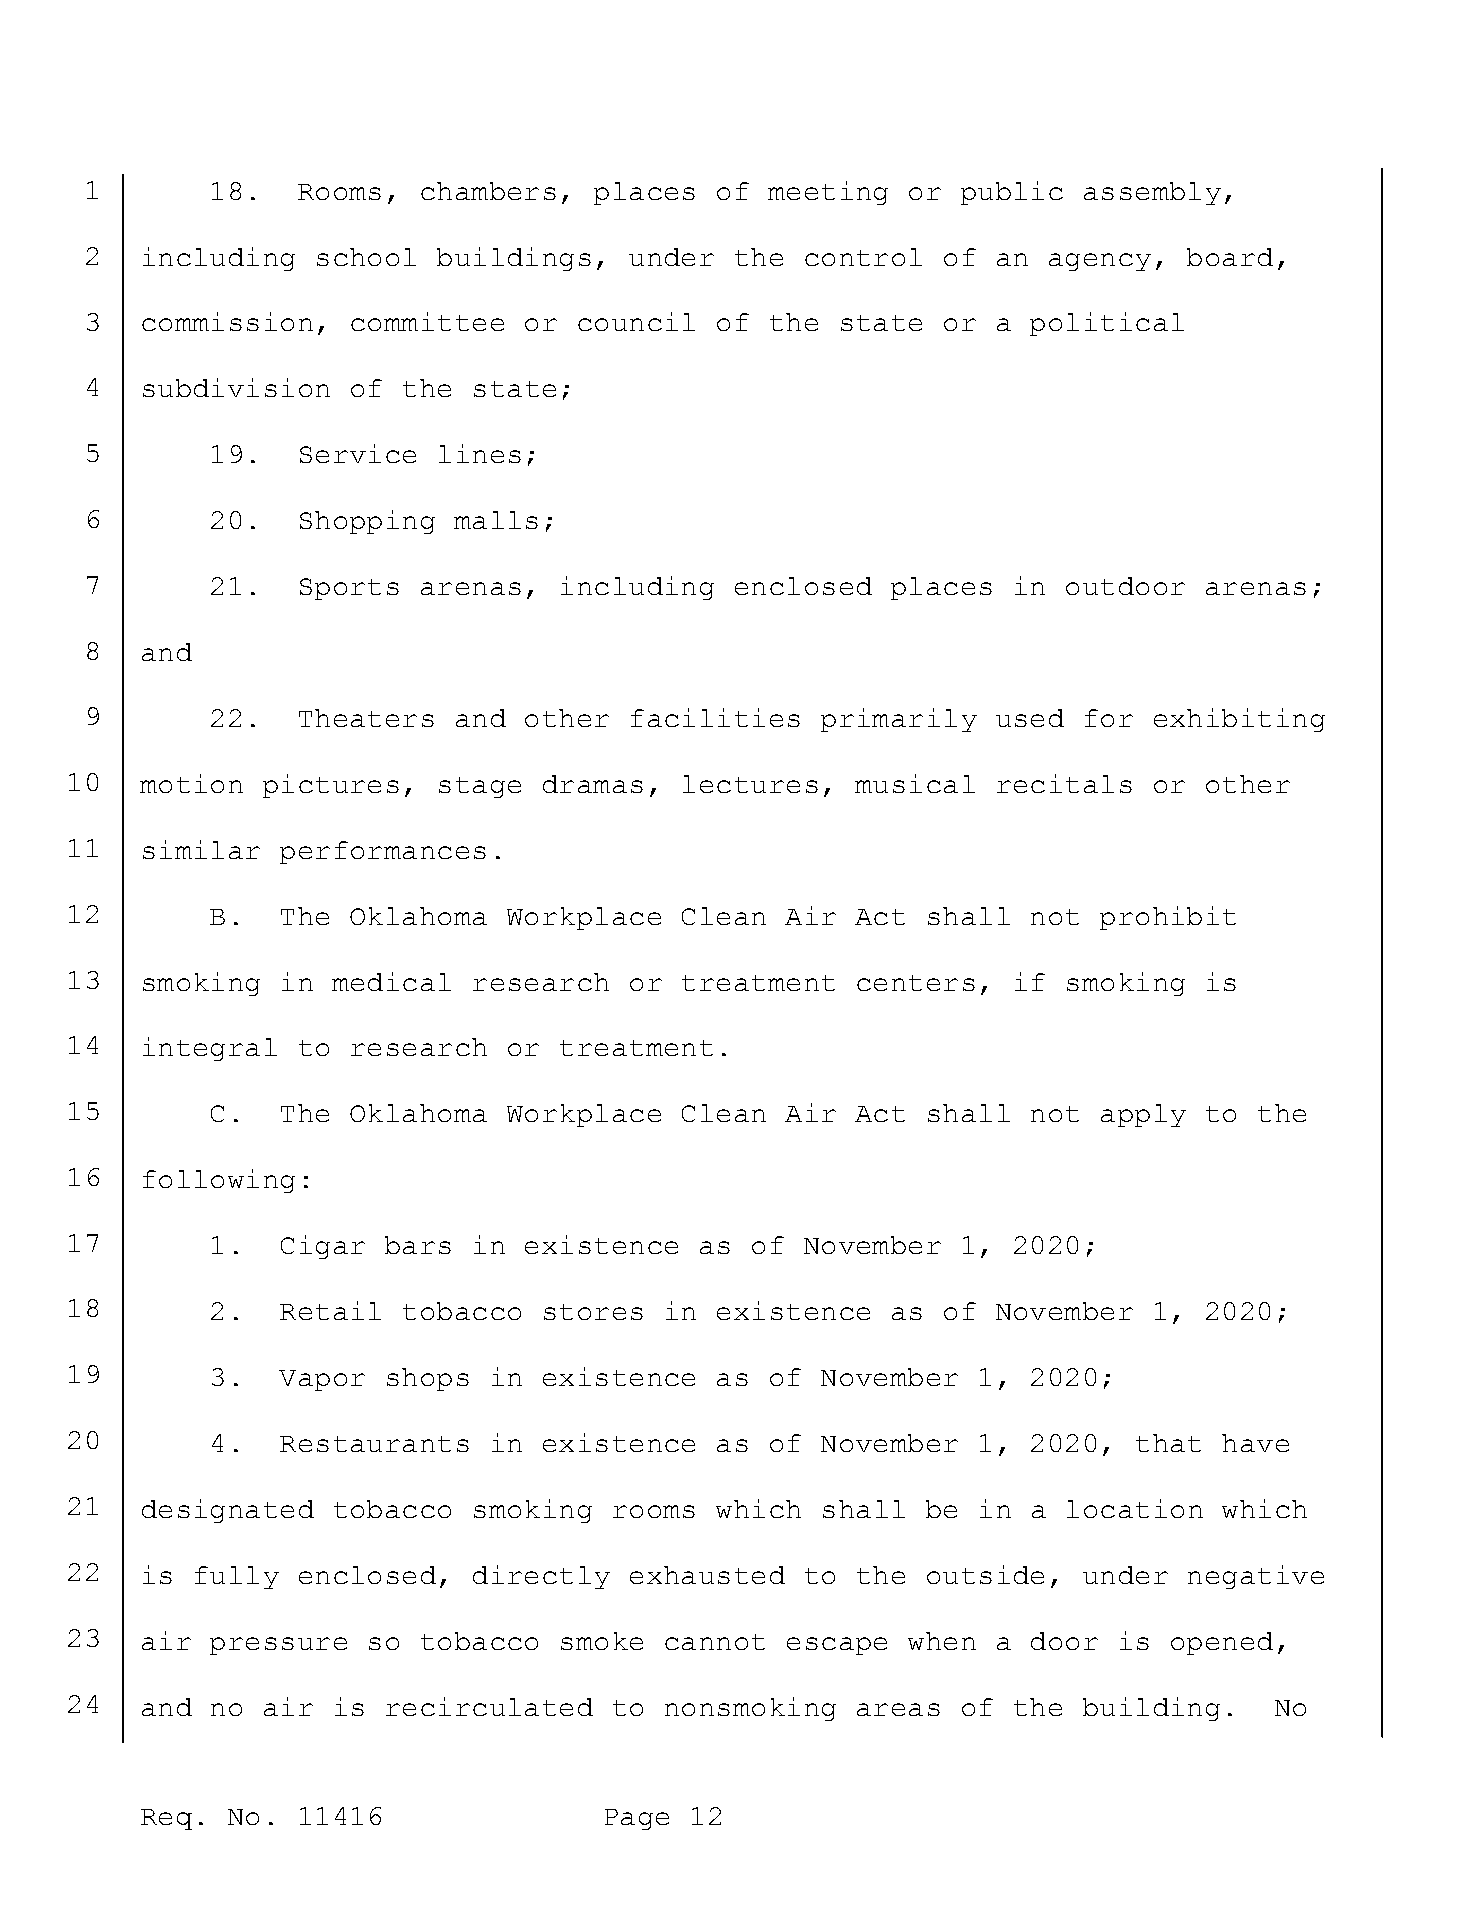 This screenshot has height=1920, width=1483. I want to click on Req, so click(166, 1819).
